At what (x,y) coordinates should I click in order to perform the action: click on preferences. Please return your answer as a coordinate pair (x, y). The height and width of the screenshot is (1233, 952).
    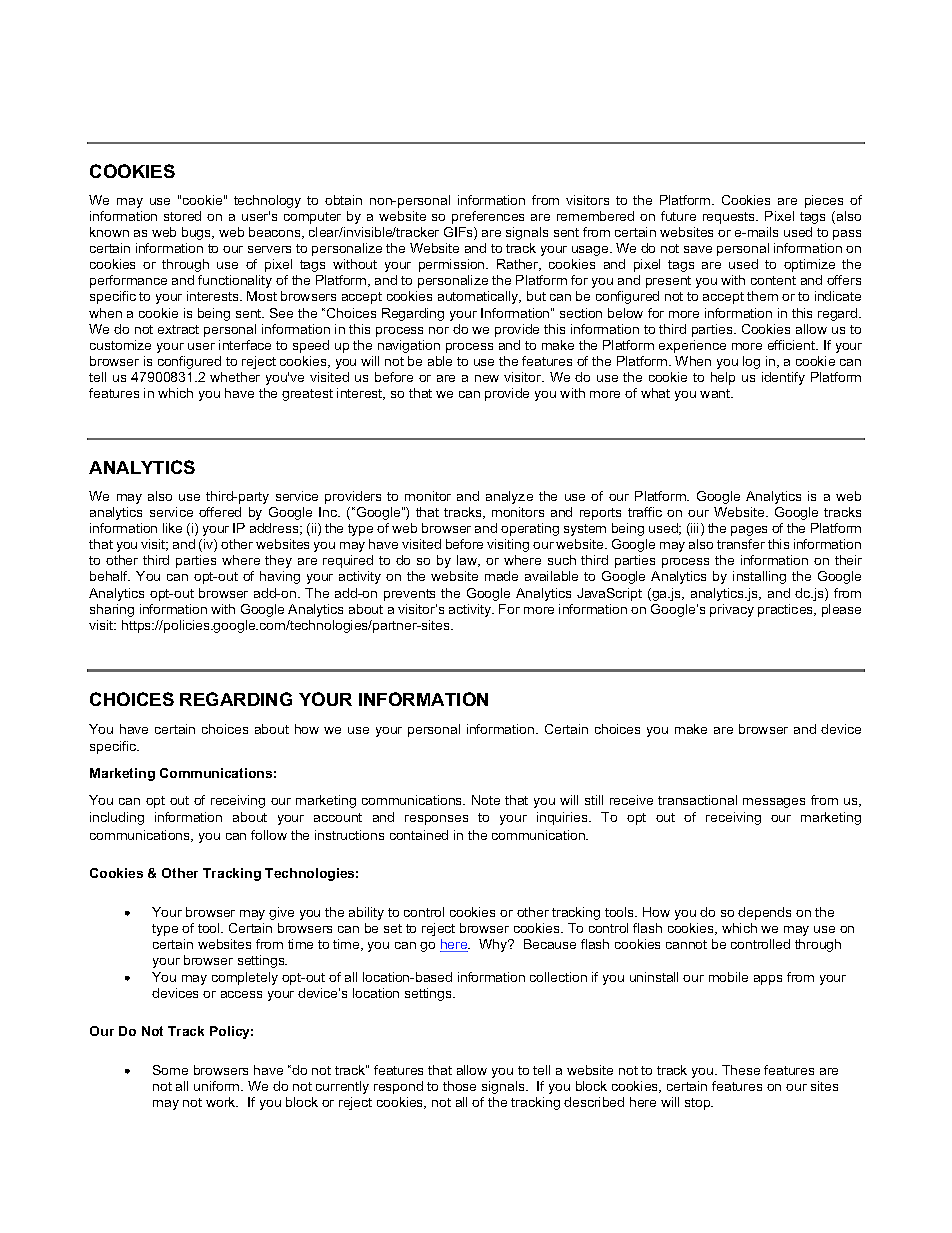
    Looking at the image, I should click on (488, 217).
